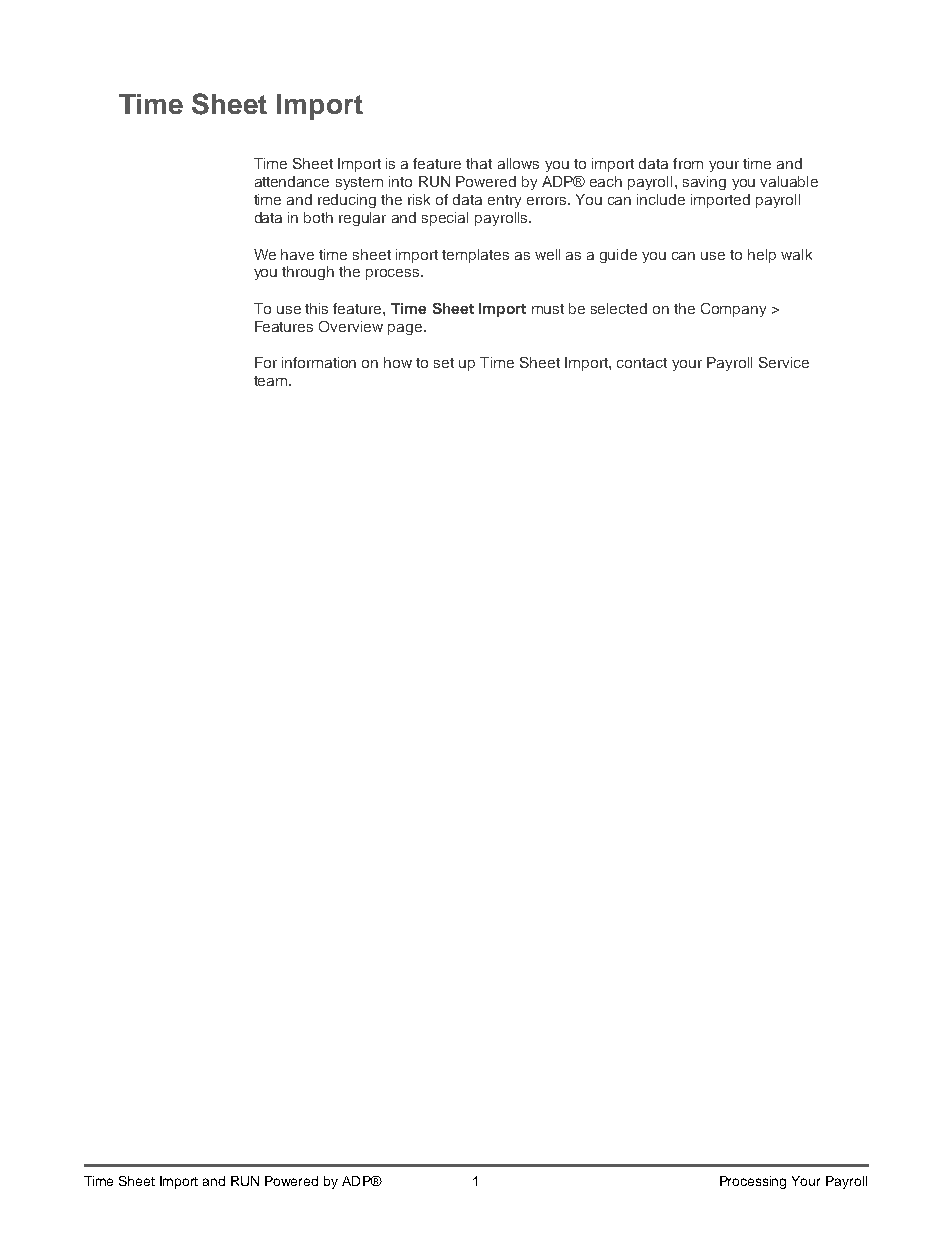 The width and height of the screenshot is (952, 1233). I want to click on from, so click(688, 163).
